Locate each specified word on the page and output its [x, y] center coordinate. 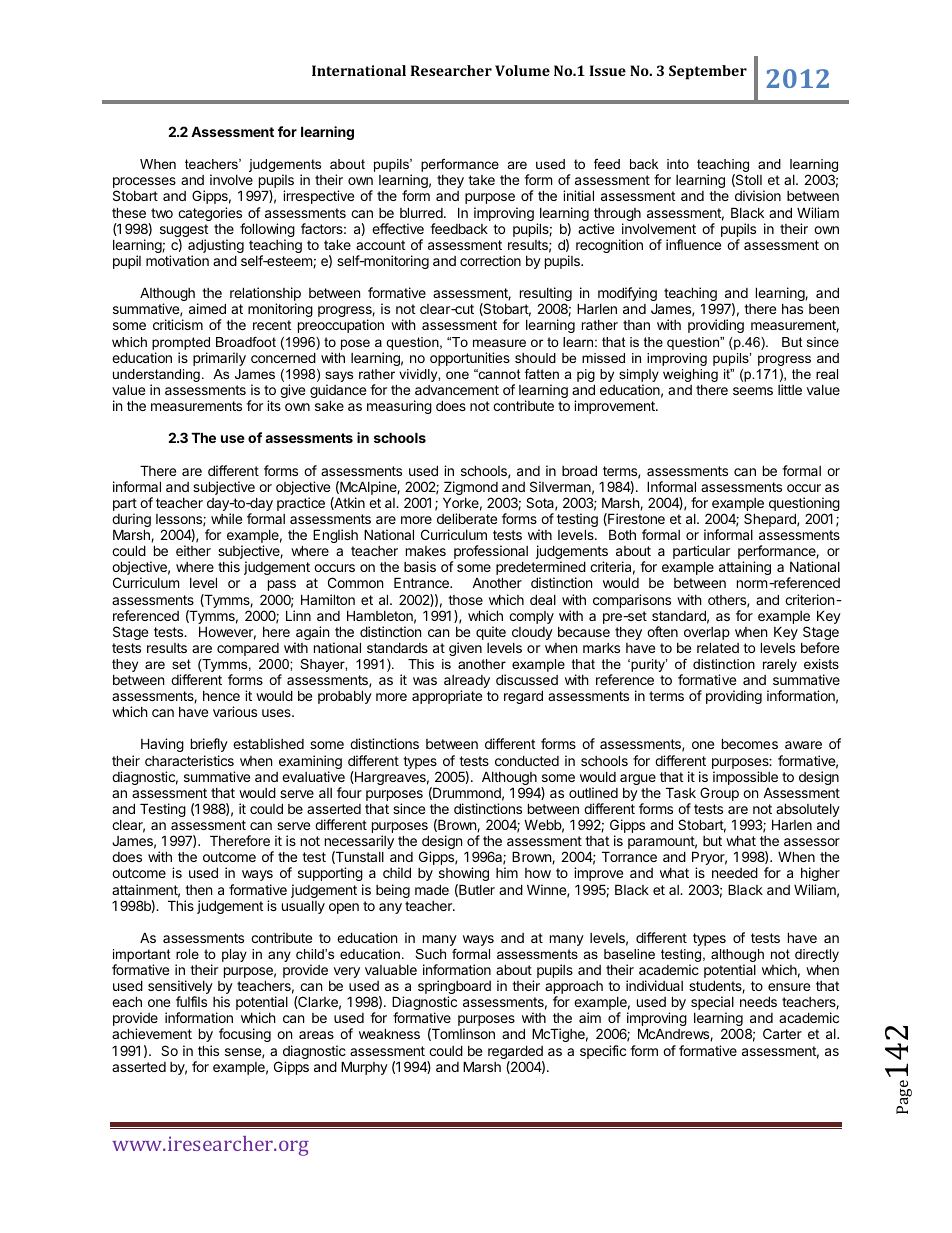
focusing [245, 1035]
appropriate [447, 697]
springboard [454, 988]
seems [753, 391]
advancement [457, 390]
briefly [209, 745]
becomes [750, 743]
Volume [522, 70]
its [274, 405]
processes [144, 184]
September [708, 72]
